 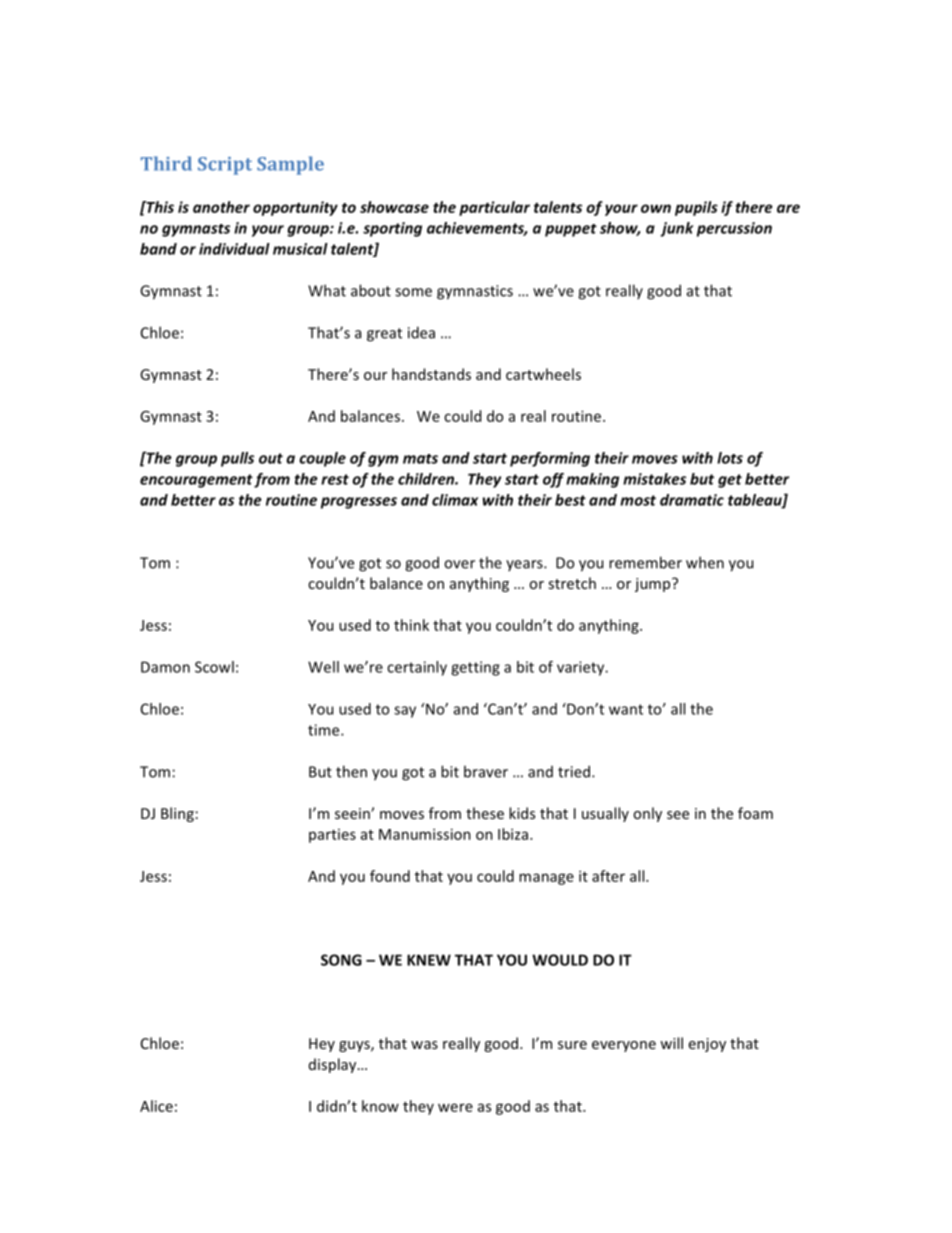 I want to click on Alice, so click(x=156, y=1106).
